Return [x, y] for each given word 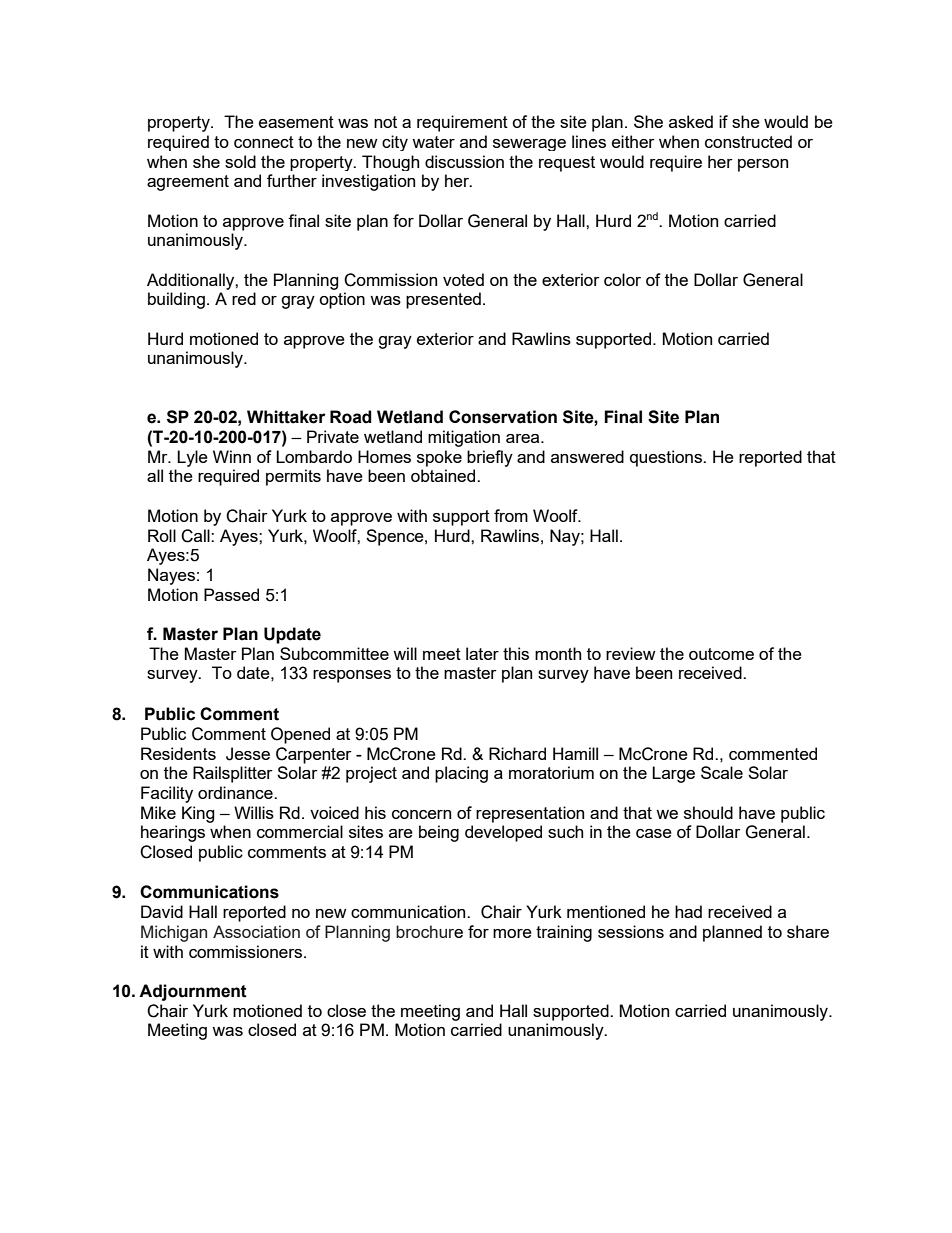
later [482, 653]
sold [240, 161]
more [512, 933]
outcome [721, 654]
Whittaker [286, 417]
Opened [300, 735]
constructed [748, 141]
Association [256, 931]
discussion [464, 161]
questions [667, 458]
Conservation [503, 417]
